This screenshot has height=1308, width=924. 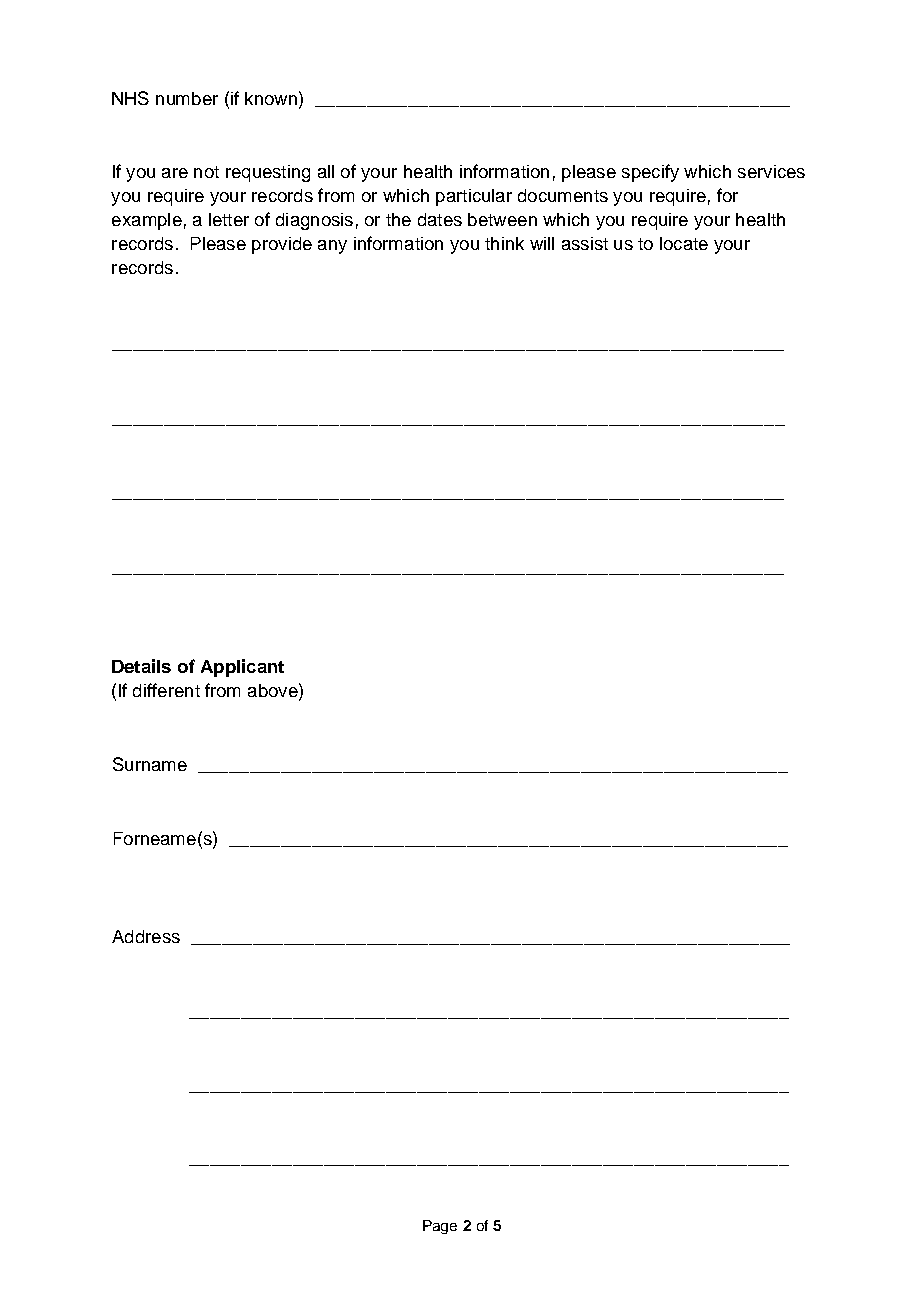 I want to click on number, so click(x=187, y=98).
